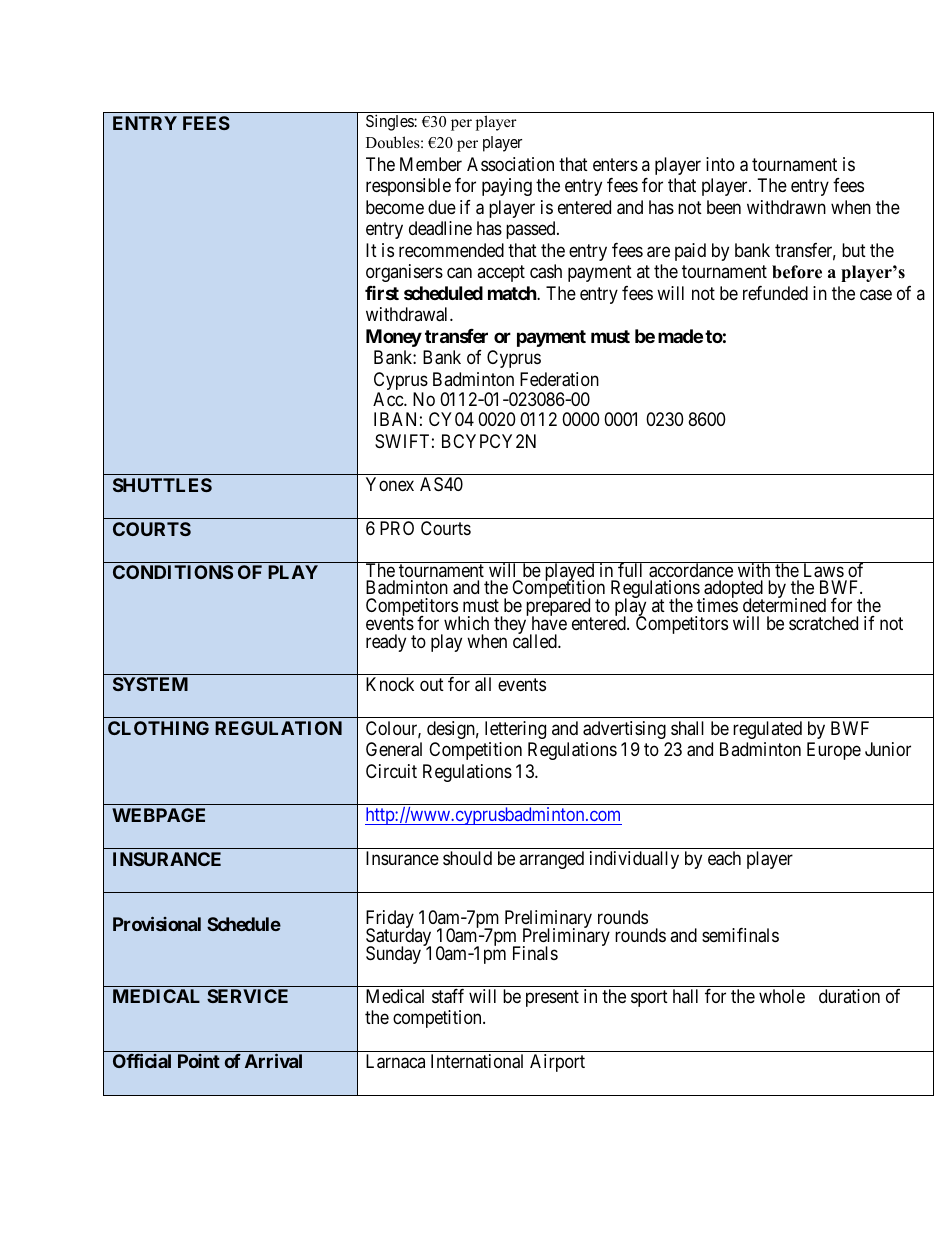  I want to click on Singles, so click(390, 122).
